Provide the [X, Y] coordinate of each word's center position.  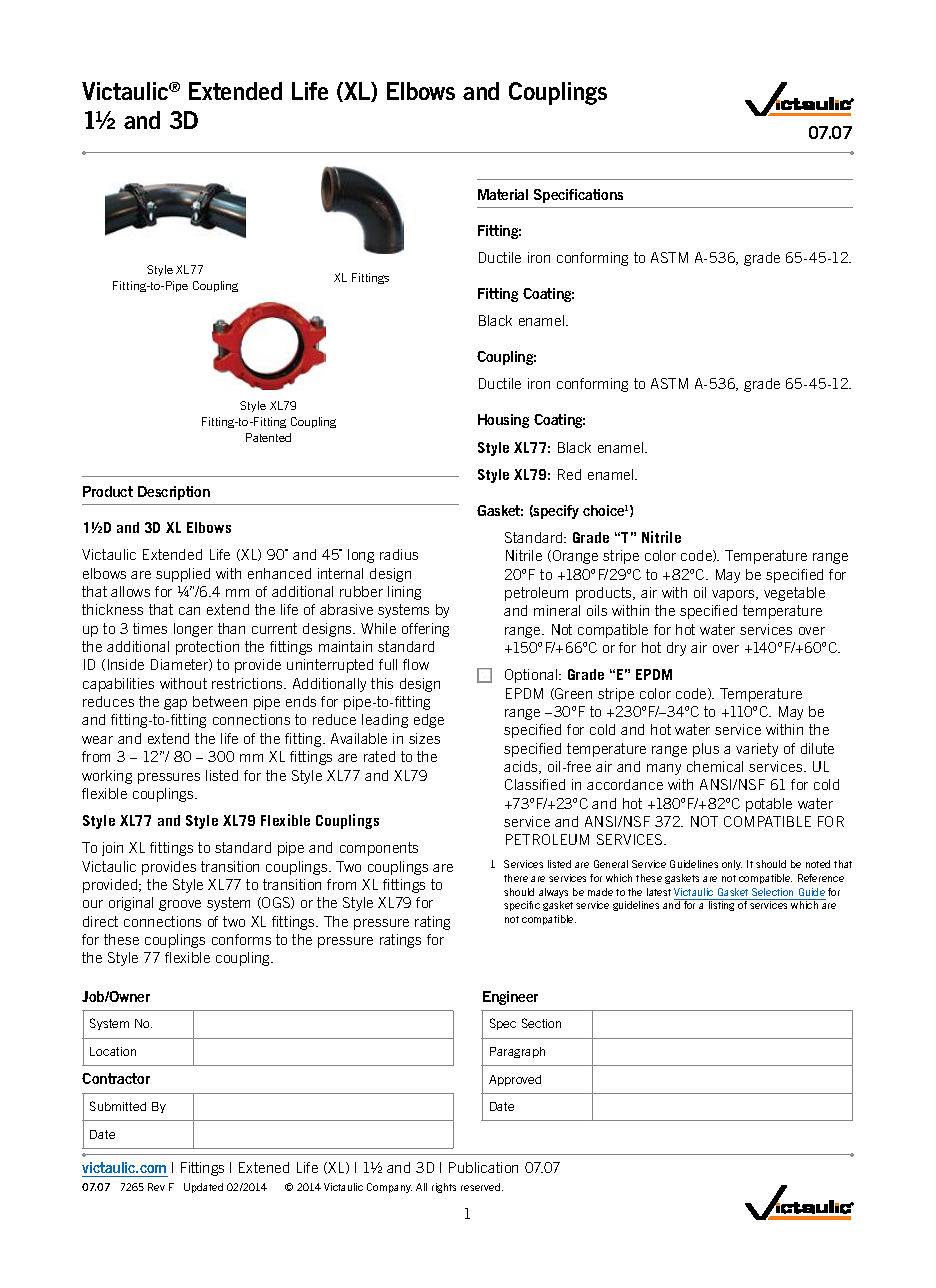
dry [676, 649]
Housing [503, 421]
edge [429, 721]
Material [503, 194]
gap [175, 704]
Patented [268, 437]
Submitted [118, 1106]
